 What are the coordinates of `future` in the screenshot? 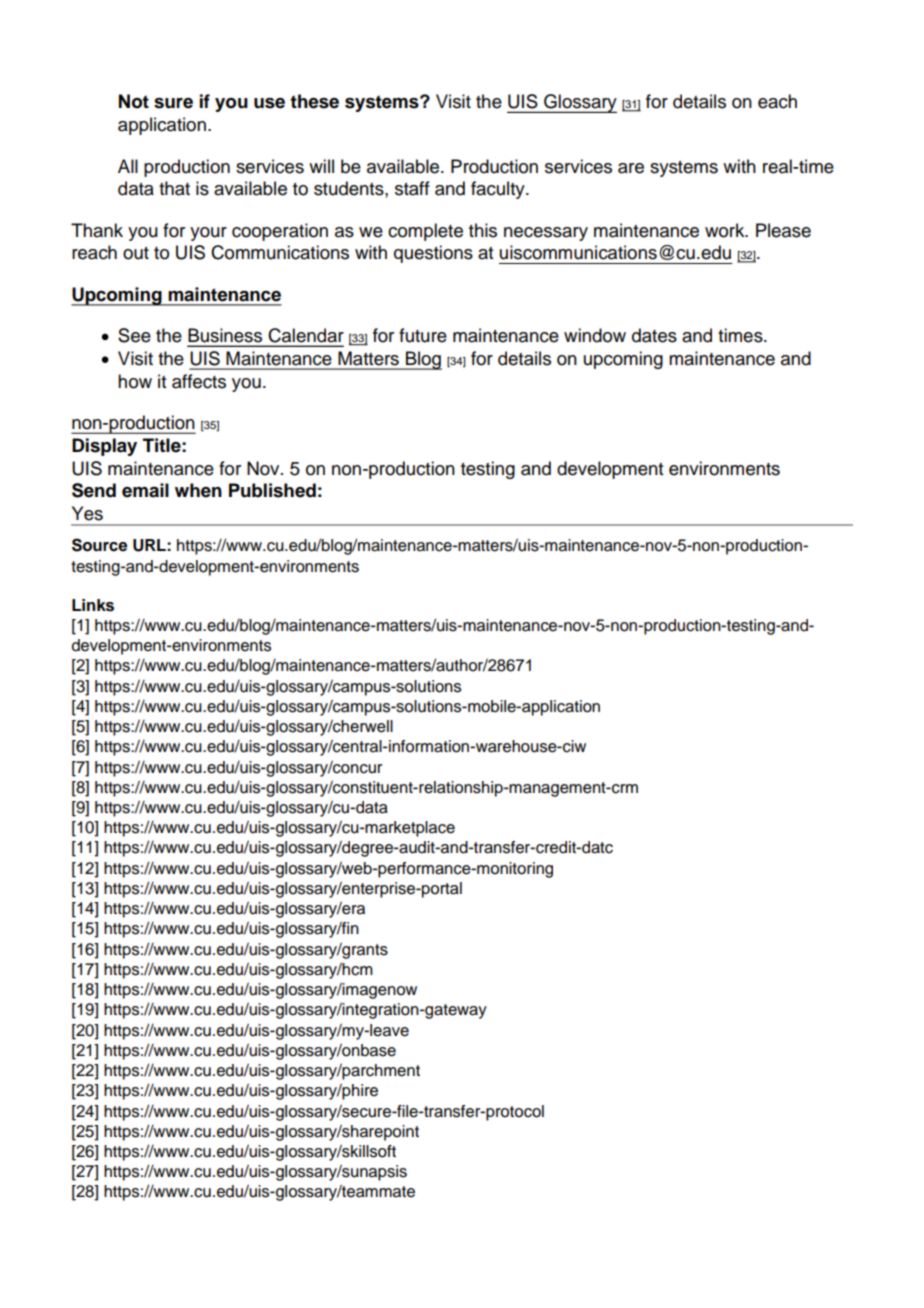 It's located at (423, 335).
